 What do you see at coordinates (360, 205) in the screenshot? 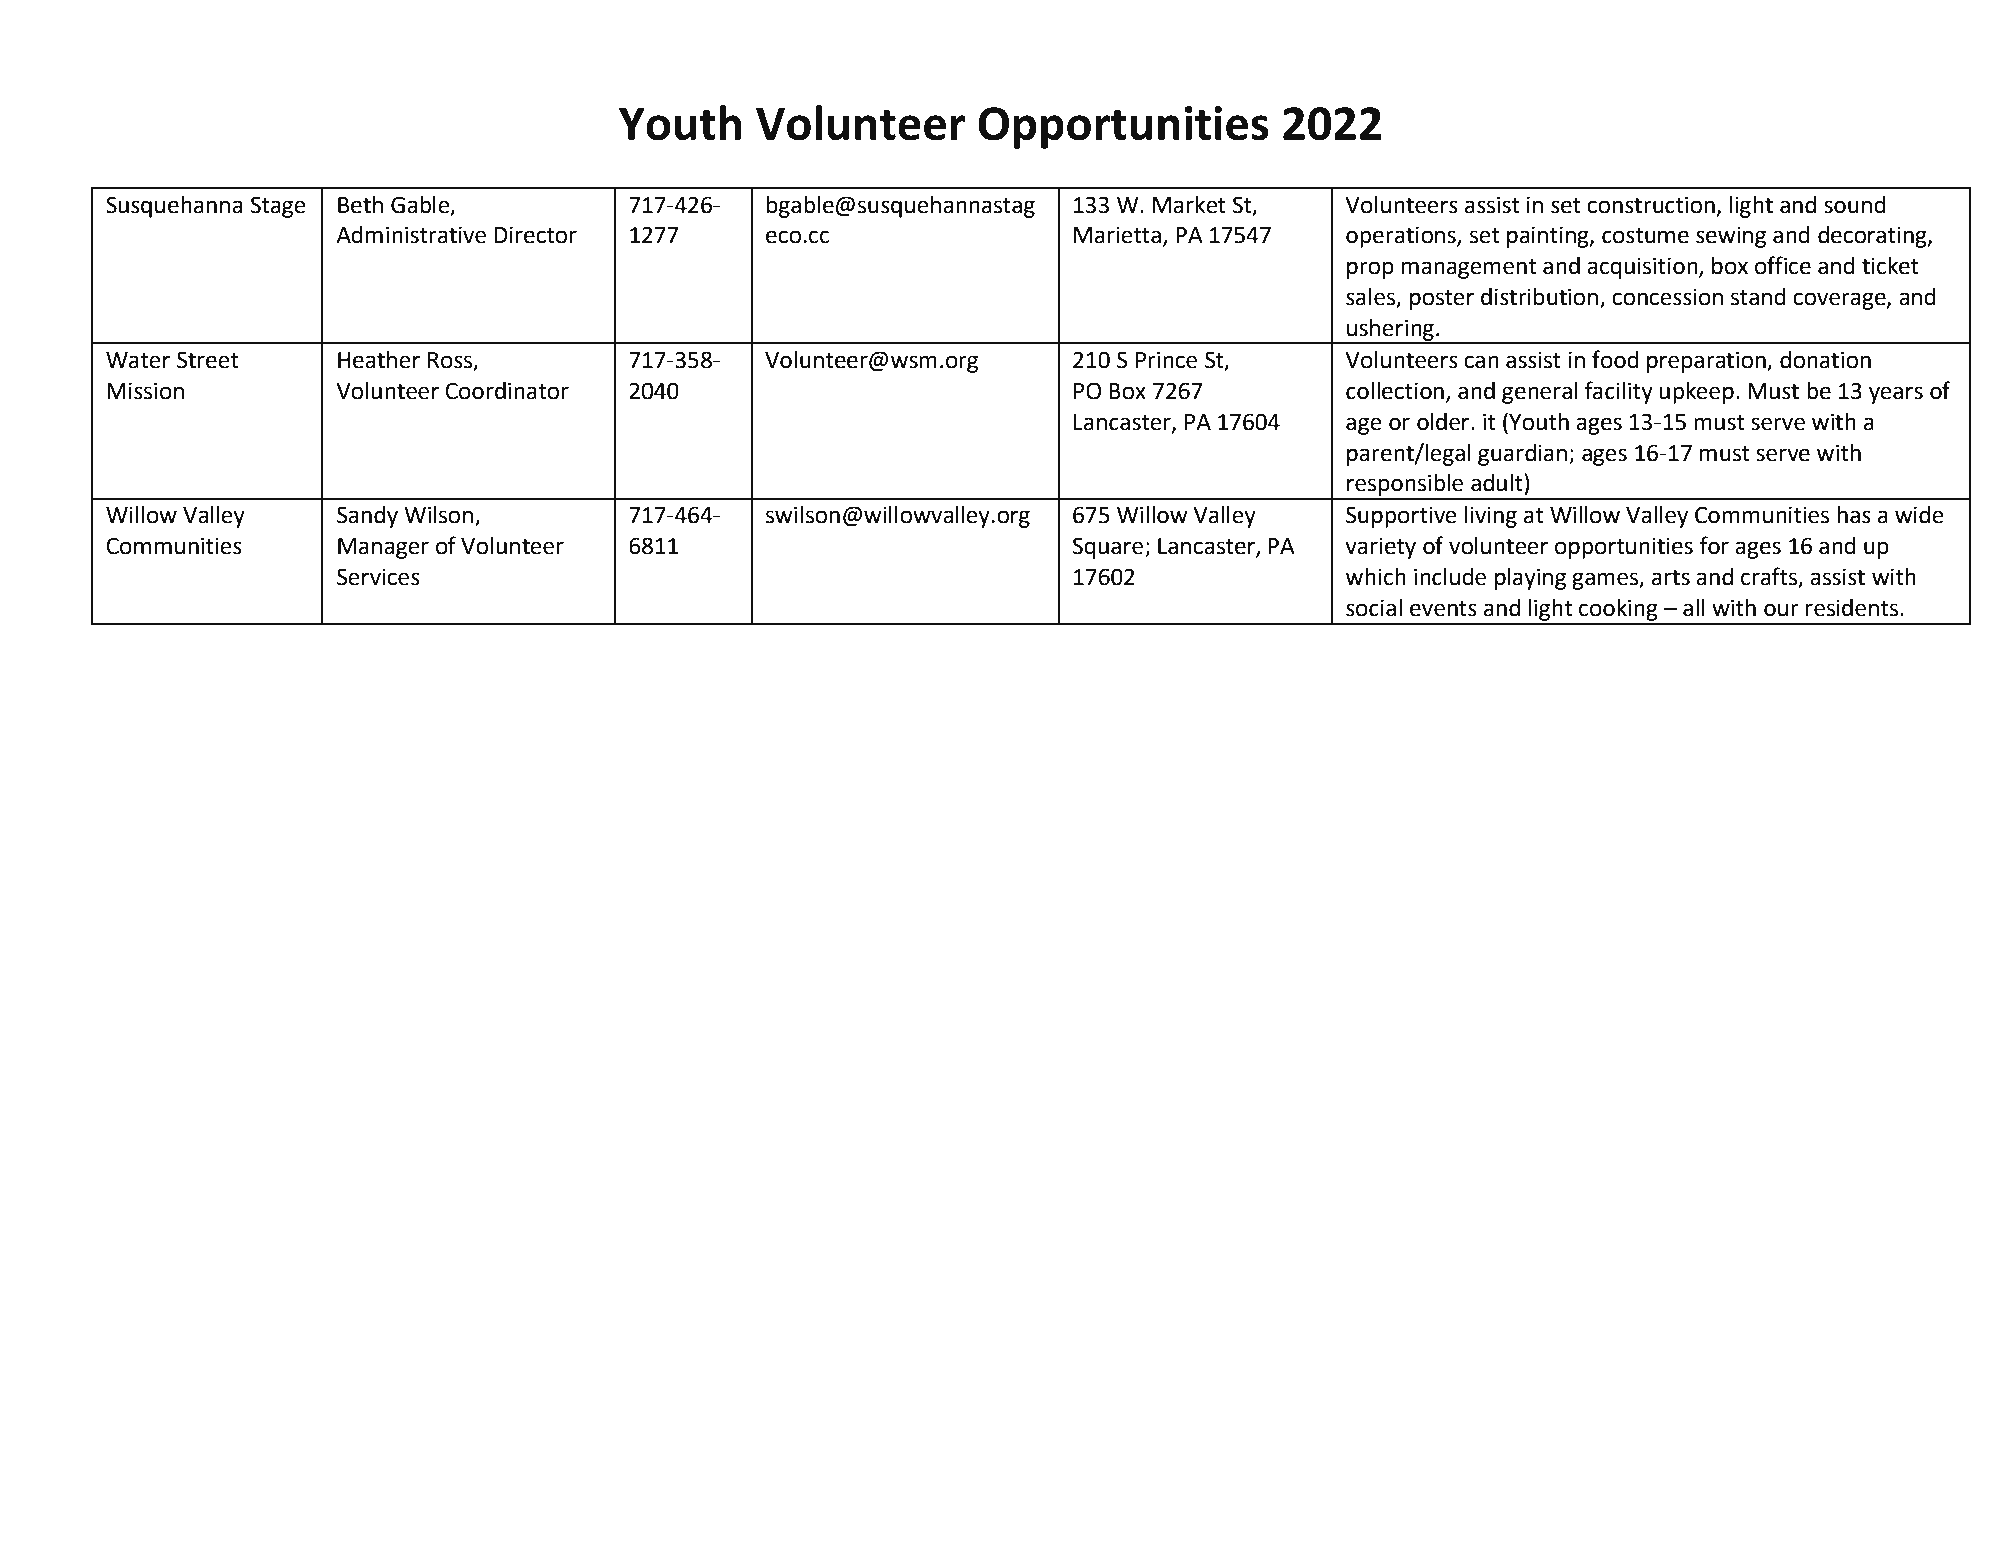
I see `Beth` at bounding box center [360, 205].
